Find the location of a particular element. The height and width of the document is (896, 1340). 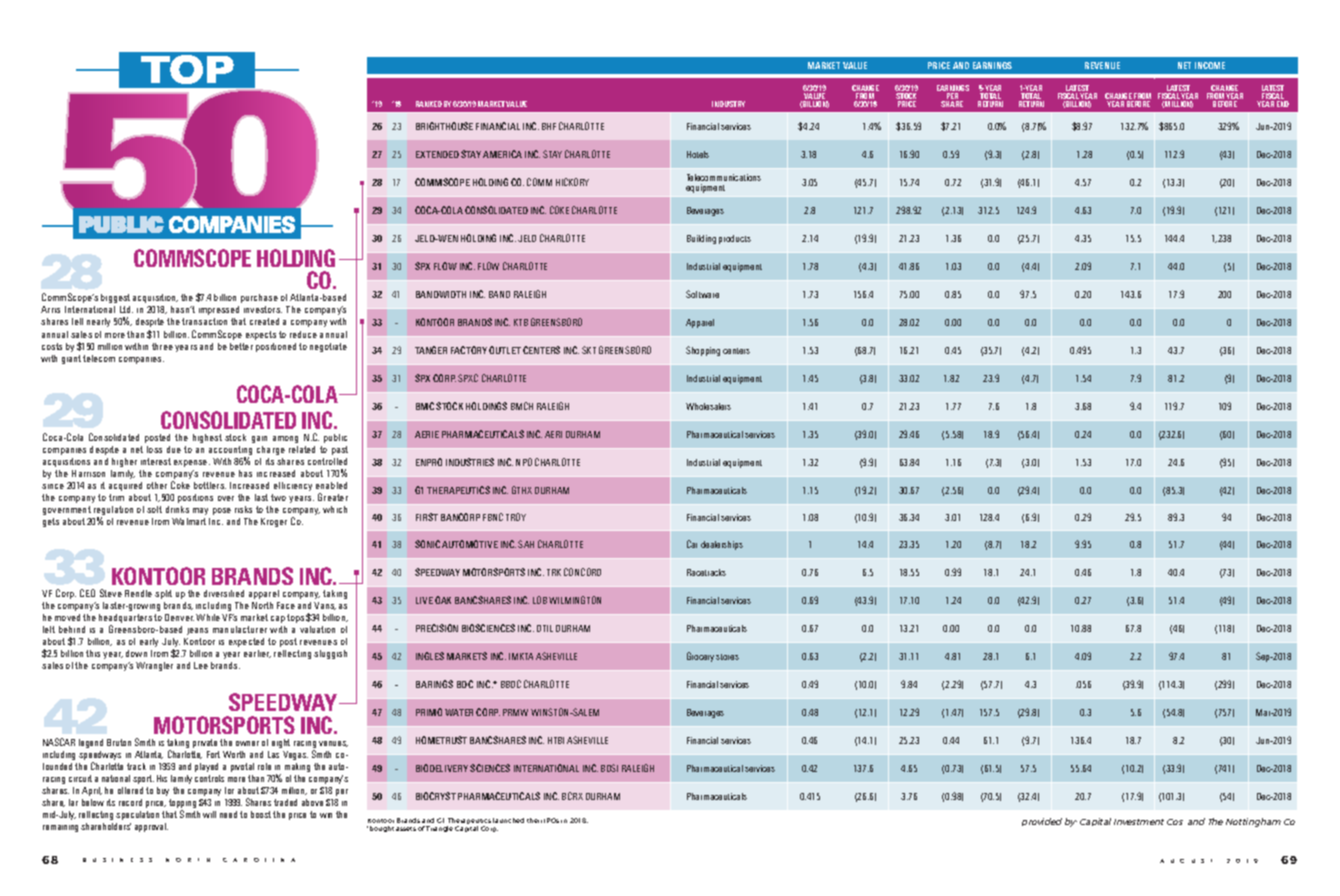

RANKED is located at coordinates (429, 104).
